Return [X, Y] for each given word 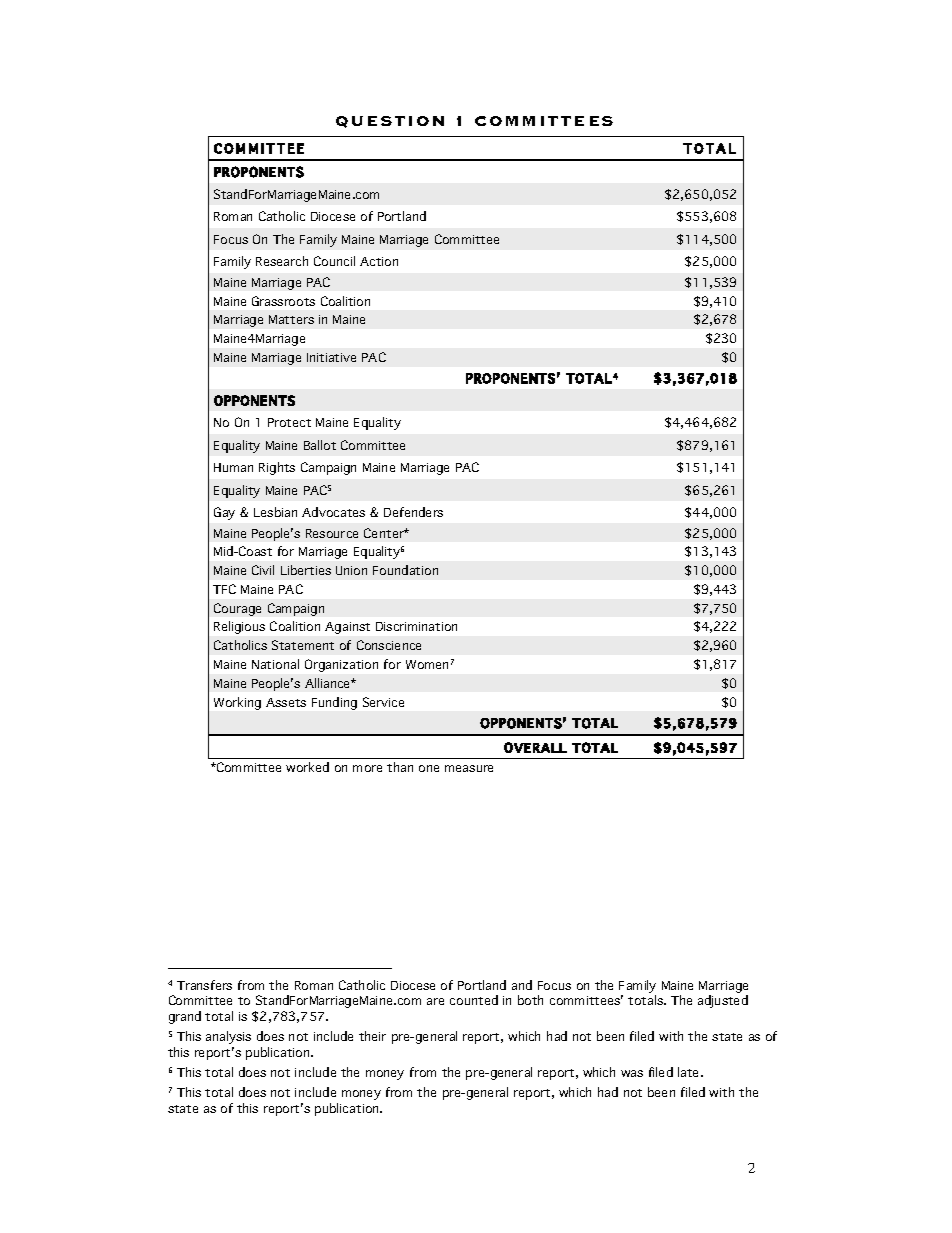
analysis [228, 1037]
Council [334, 261]
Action [379, 261]
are [435, 1001]
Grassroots [283, 301]
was [632, 1073]
